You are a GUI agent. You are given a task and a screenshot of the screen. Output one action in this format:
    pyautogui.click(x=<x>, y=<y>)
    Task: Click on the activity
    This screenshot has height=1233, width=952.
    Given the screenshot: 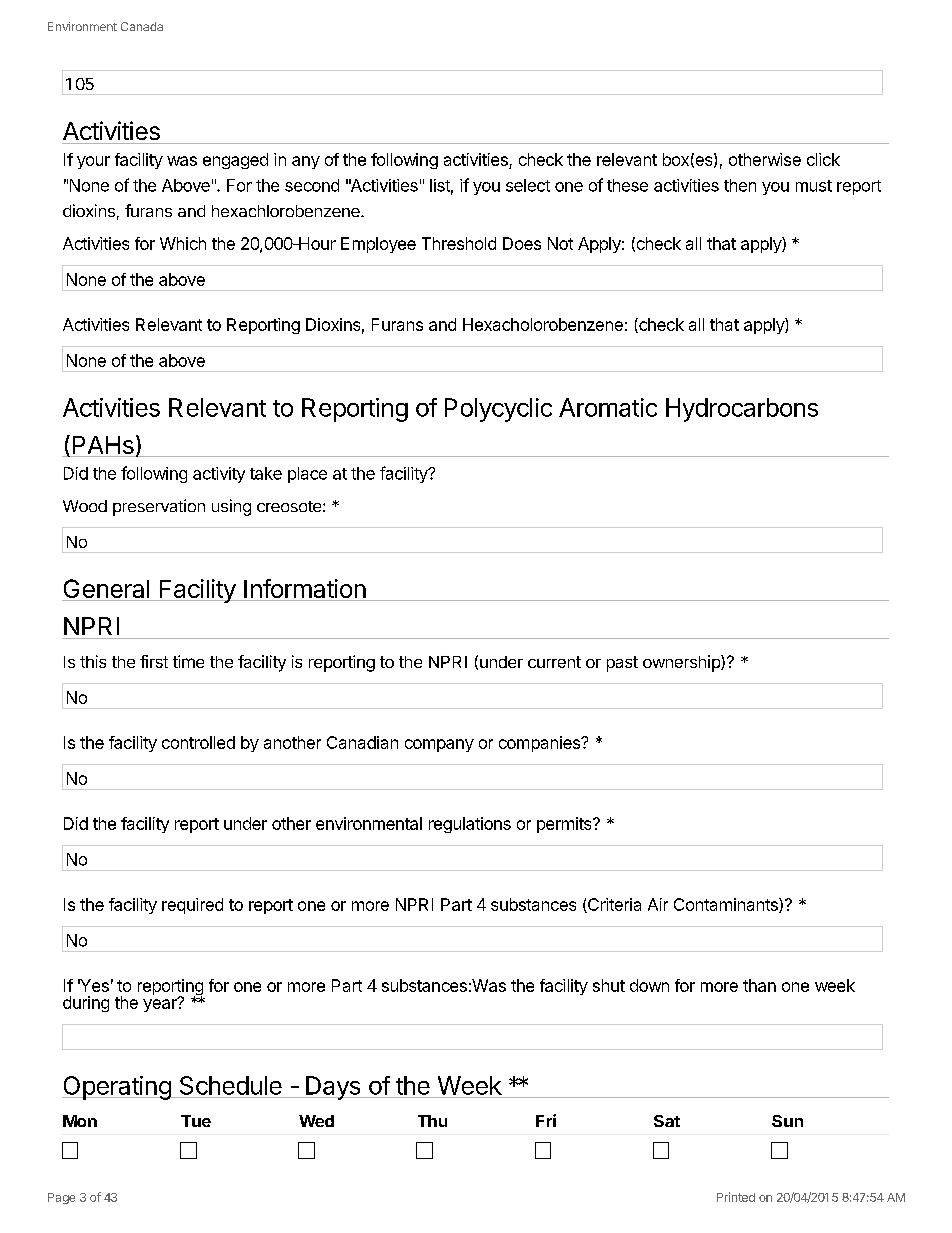 What is the action you would take?
    pyautogui.click(x=219, y=475)
